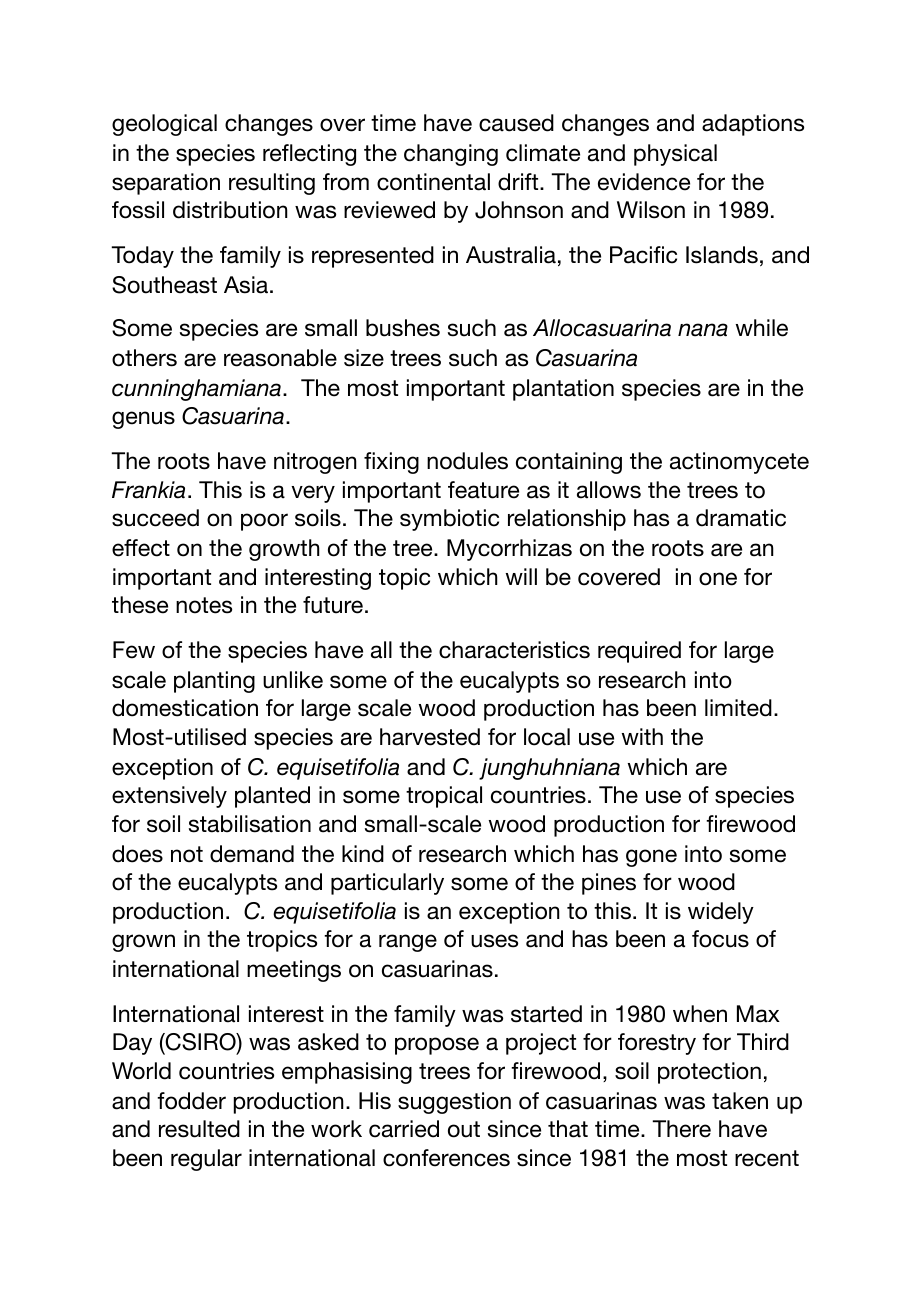  Describe the element at coordinates (720, 939) in the screenshot. I see `focus` at that location.
